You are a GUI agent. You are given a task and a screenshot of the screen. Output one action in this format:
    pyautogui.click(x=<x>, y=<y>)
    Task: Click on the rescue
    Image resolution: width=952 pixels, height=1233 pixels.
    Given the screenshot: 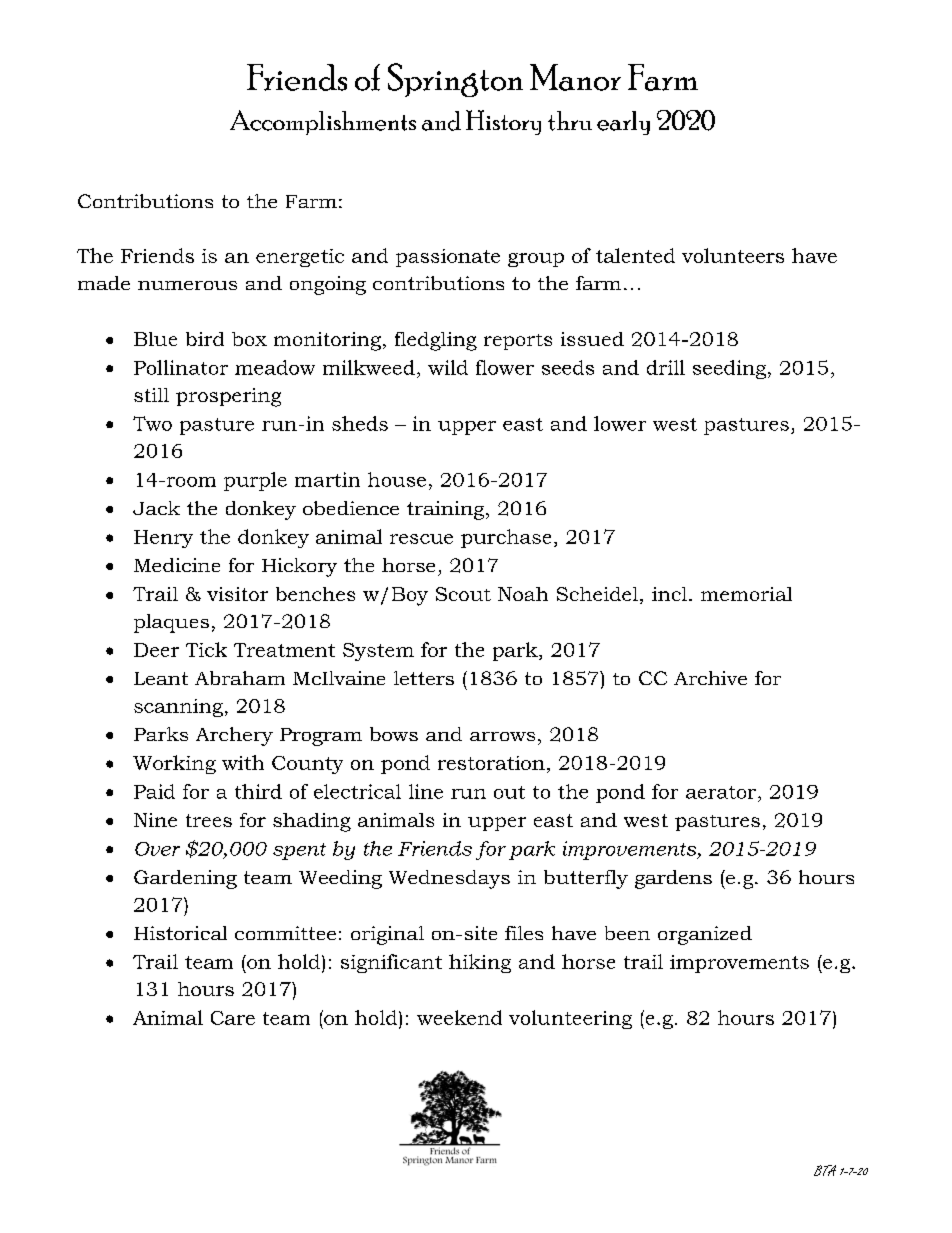 What is the action you would take?
    pyautogui.click(x=421, y=539)
